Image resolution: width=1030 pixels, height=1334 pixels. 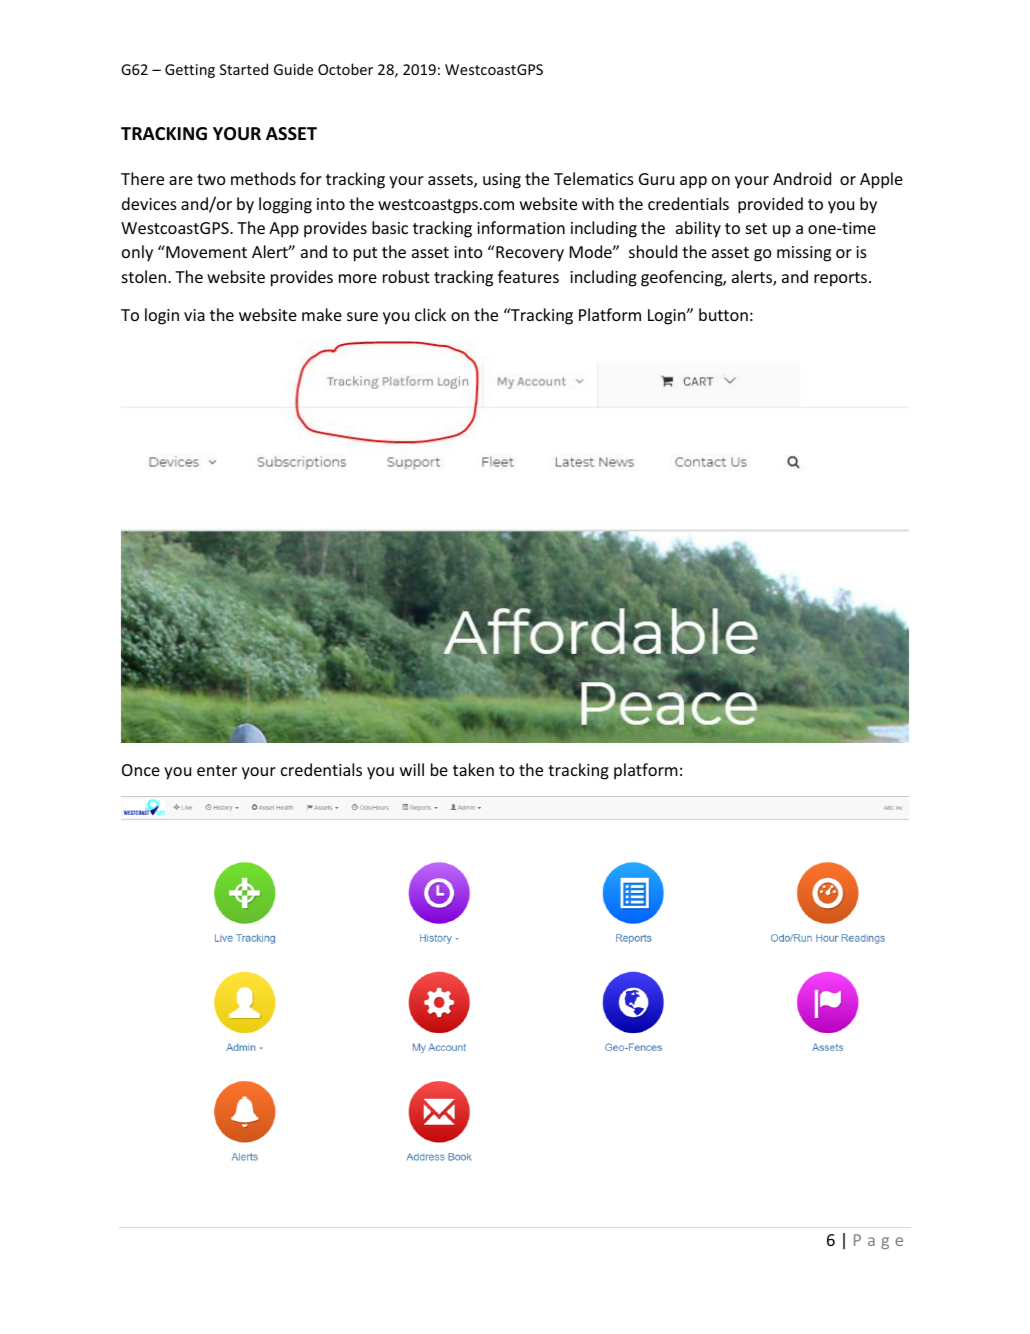 What do you see at coordinates (194, 315) in the document?
I see `via` at bounding box center [194, 315].
